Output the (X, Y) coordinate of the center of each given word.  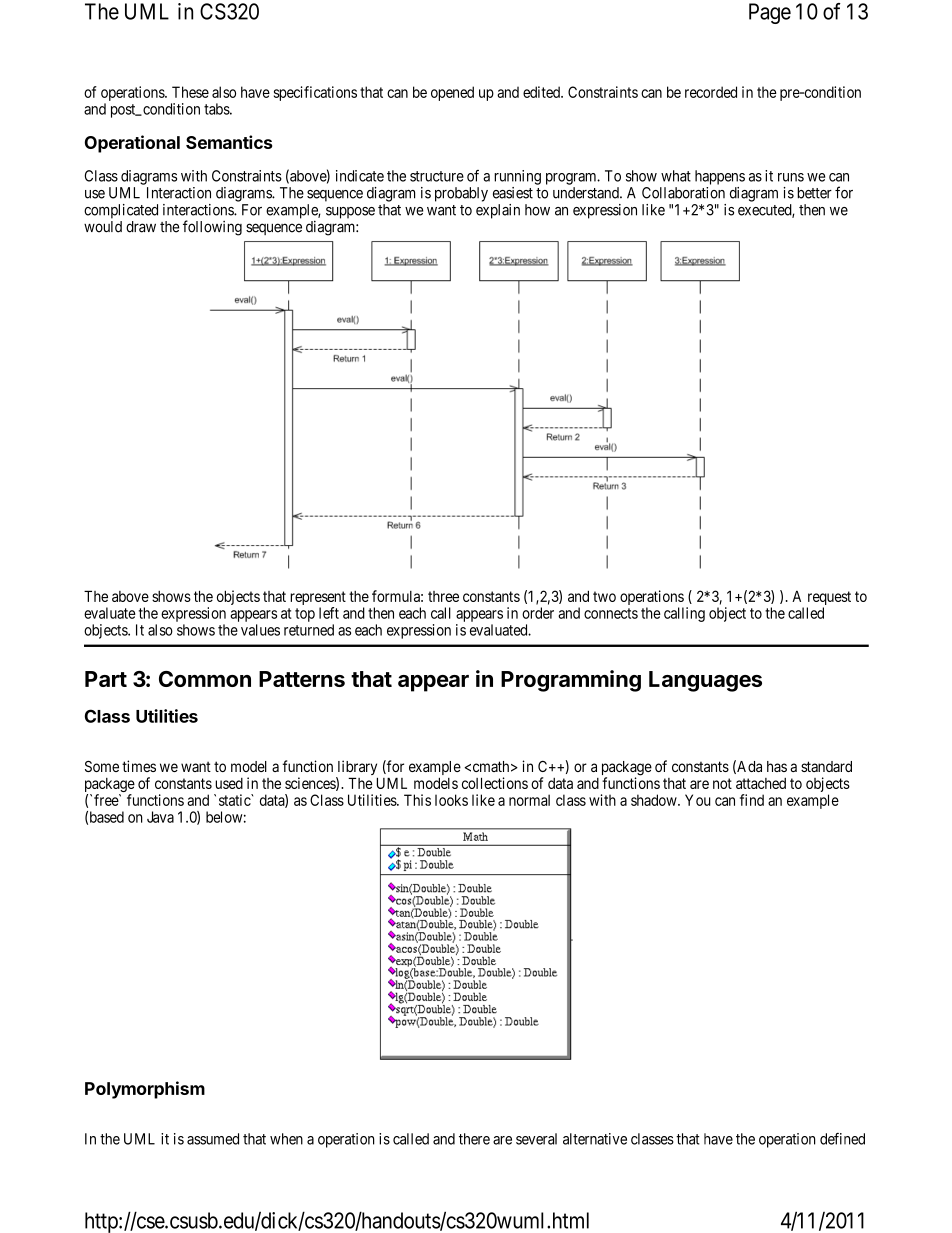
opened (452, 93)
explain (498, 211)
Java (160, 817)
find (752, 800)
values (260, 630)
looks (451, 800)
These (190, 92)
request (829, 599)
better (814, 193)
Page (770, 13)
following (212, 228)
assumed (213, 1139)
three (443, 596)
